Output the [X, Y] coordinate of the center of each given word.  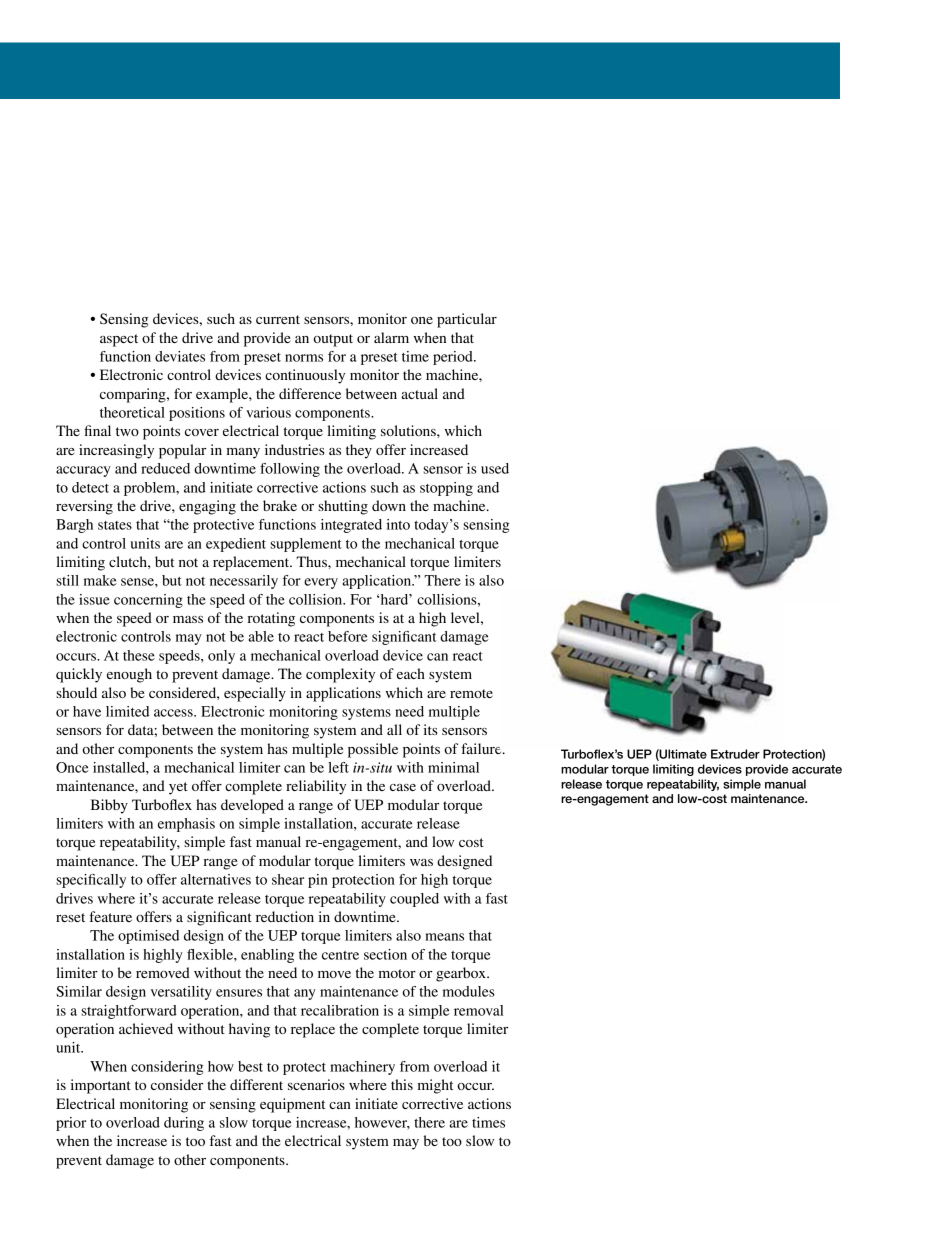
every [321, 583]
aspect [119, 340]
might [435, 1086]
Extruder [735, 754]
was [421, 862]
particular [467, 320]
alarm [391, 337]
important [101, 1086]
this [402, 1084]
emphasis [186, 825]
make [100, 580]
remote [471, 693]
